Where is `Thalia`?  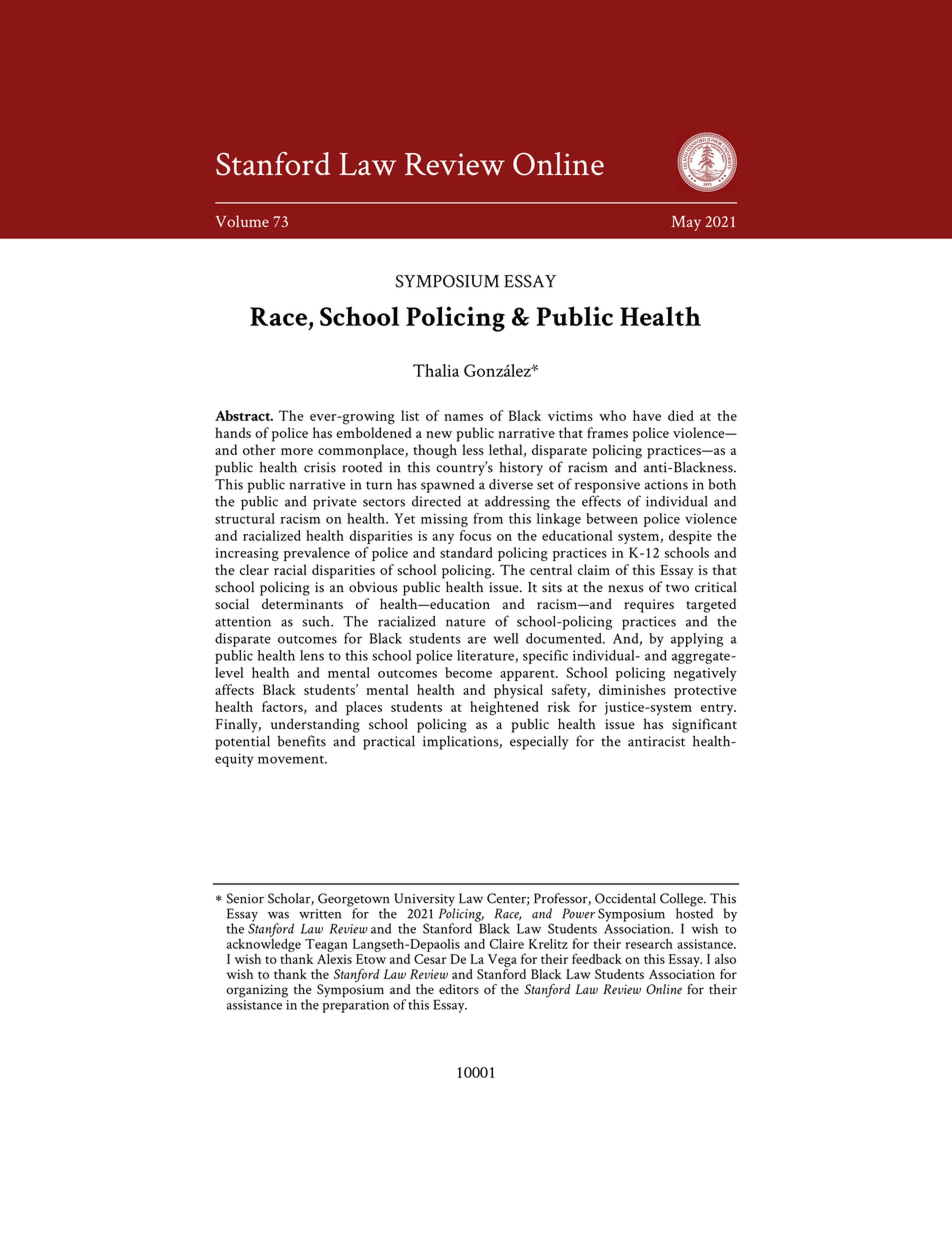 Thalia is located at coordinates (436, 370).
